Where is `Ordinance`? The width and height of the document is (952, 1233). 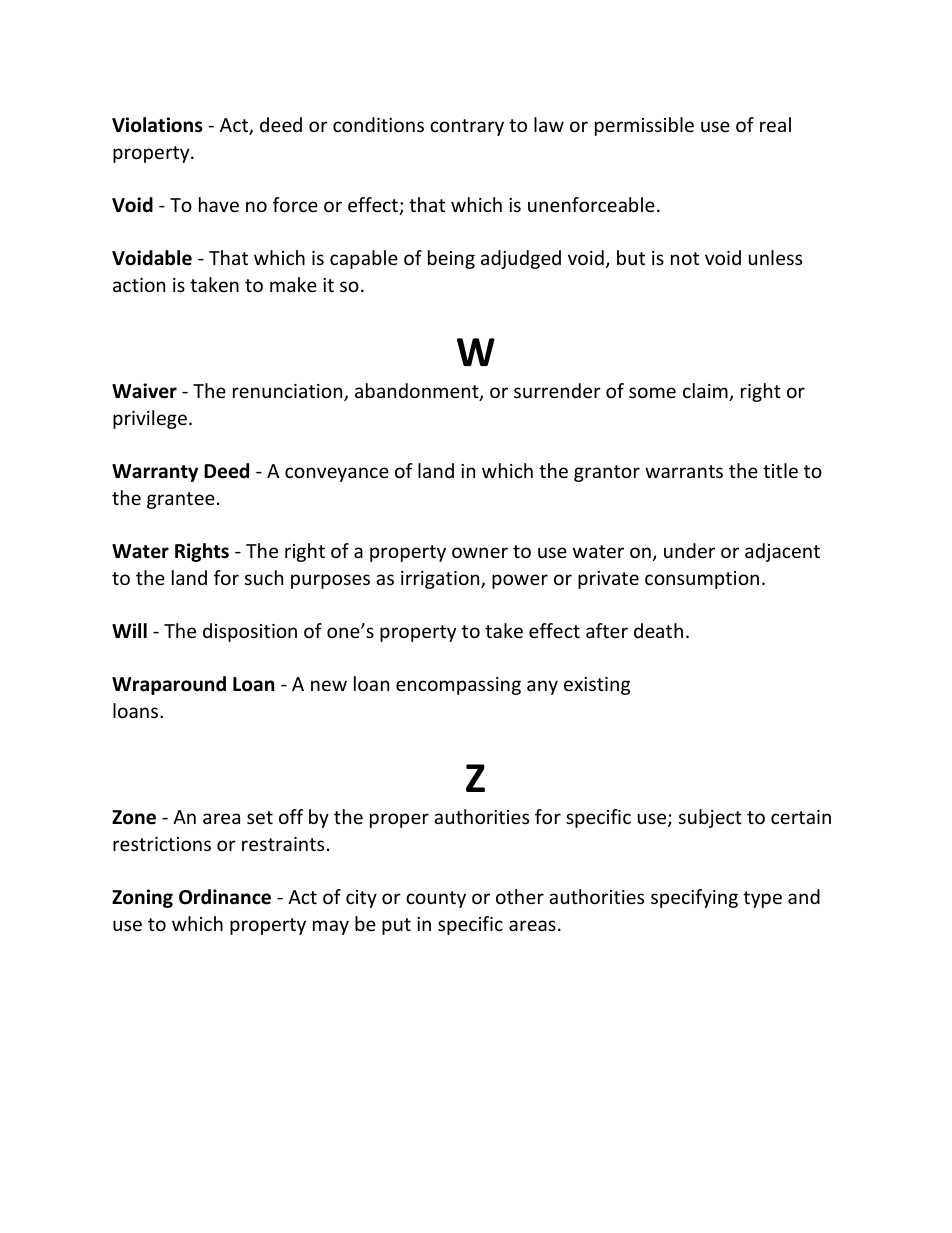
Ordinance is located at coordinates (225, 897).
